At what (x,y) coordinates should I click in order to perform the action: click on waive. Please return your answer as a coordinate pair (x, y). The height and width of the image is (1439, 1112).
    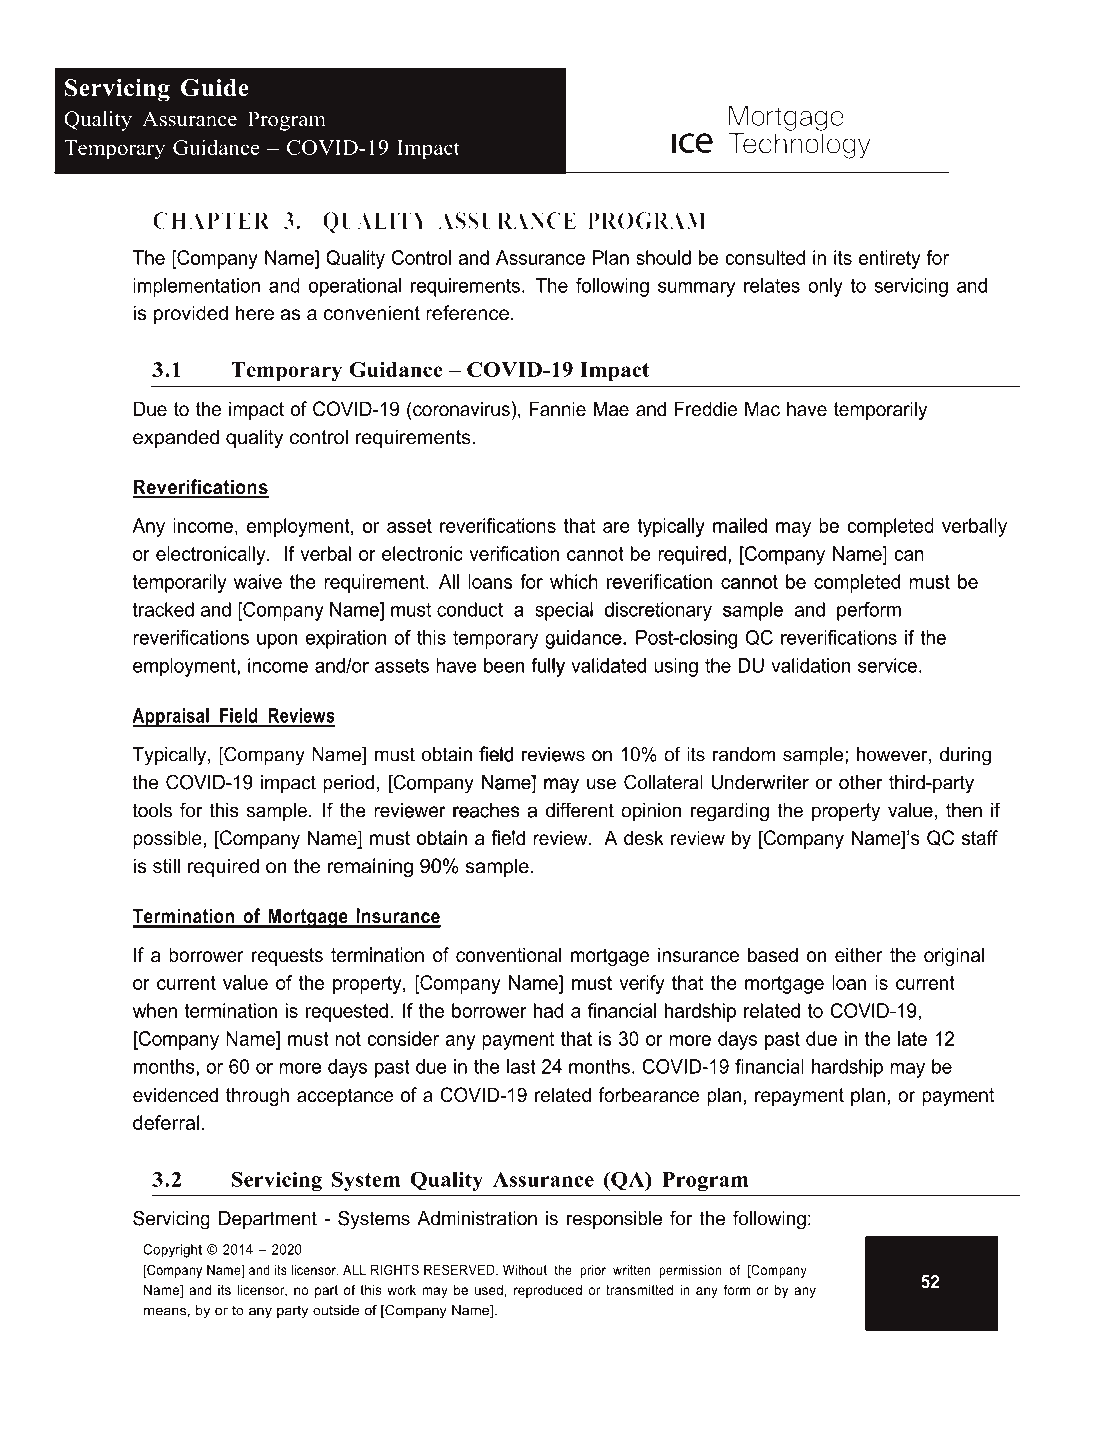
    Looking at the image, I should click on (258, 581).
